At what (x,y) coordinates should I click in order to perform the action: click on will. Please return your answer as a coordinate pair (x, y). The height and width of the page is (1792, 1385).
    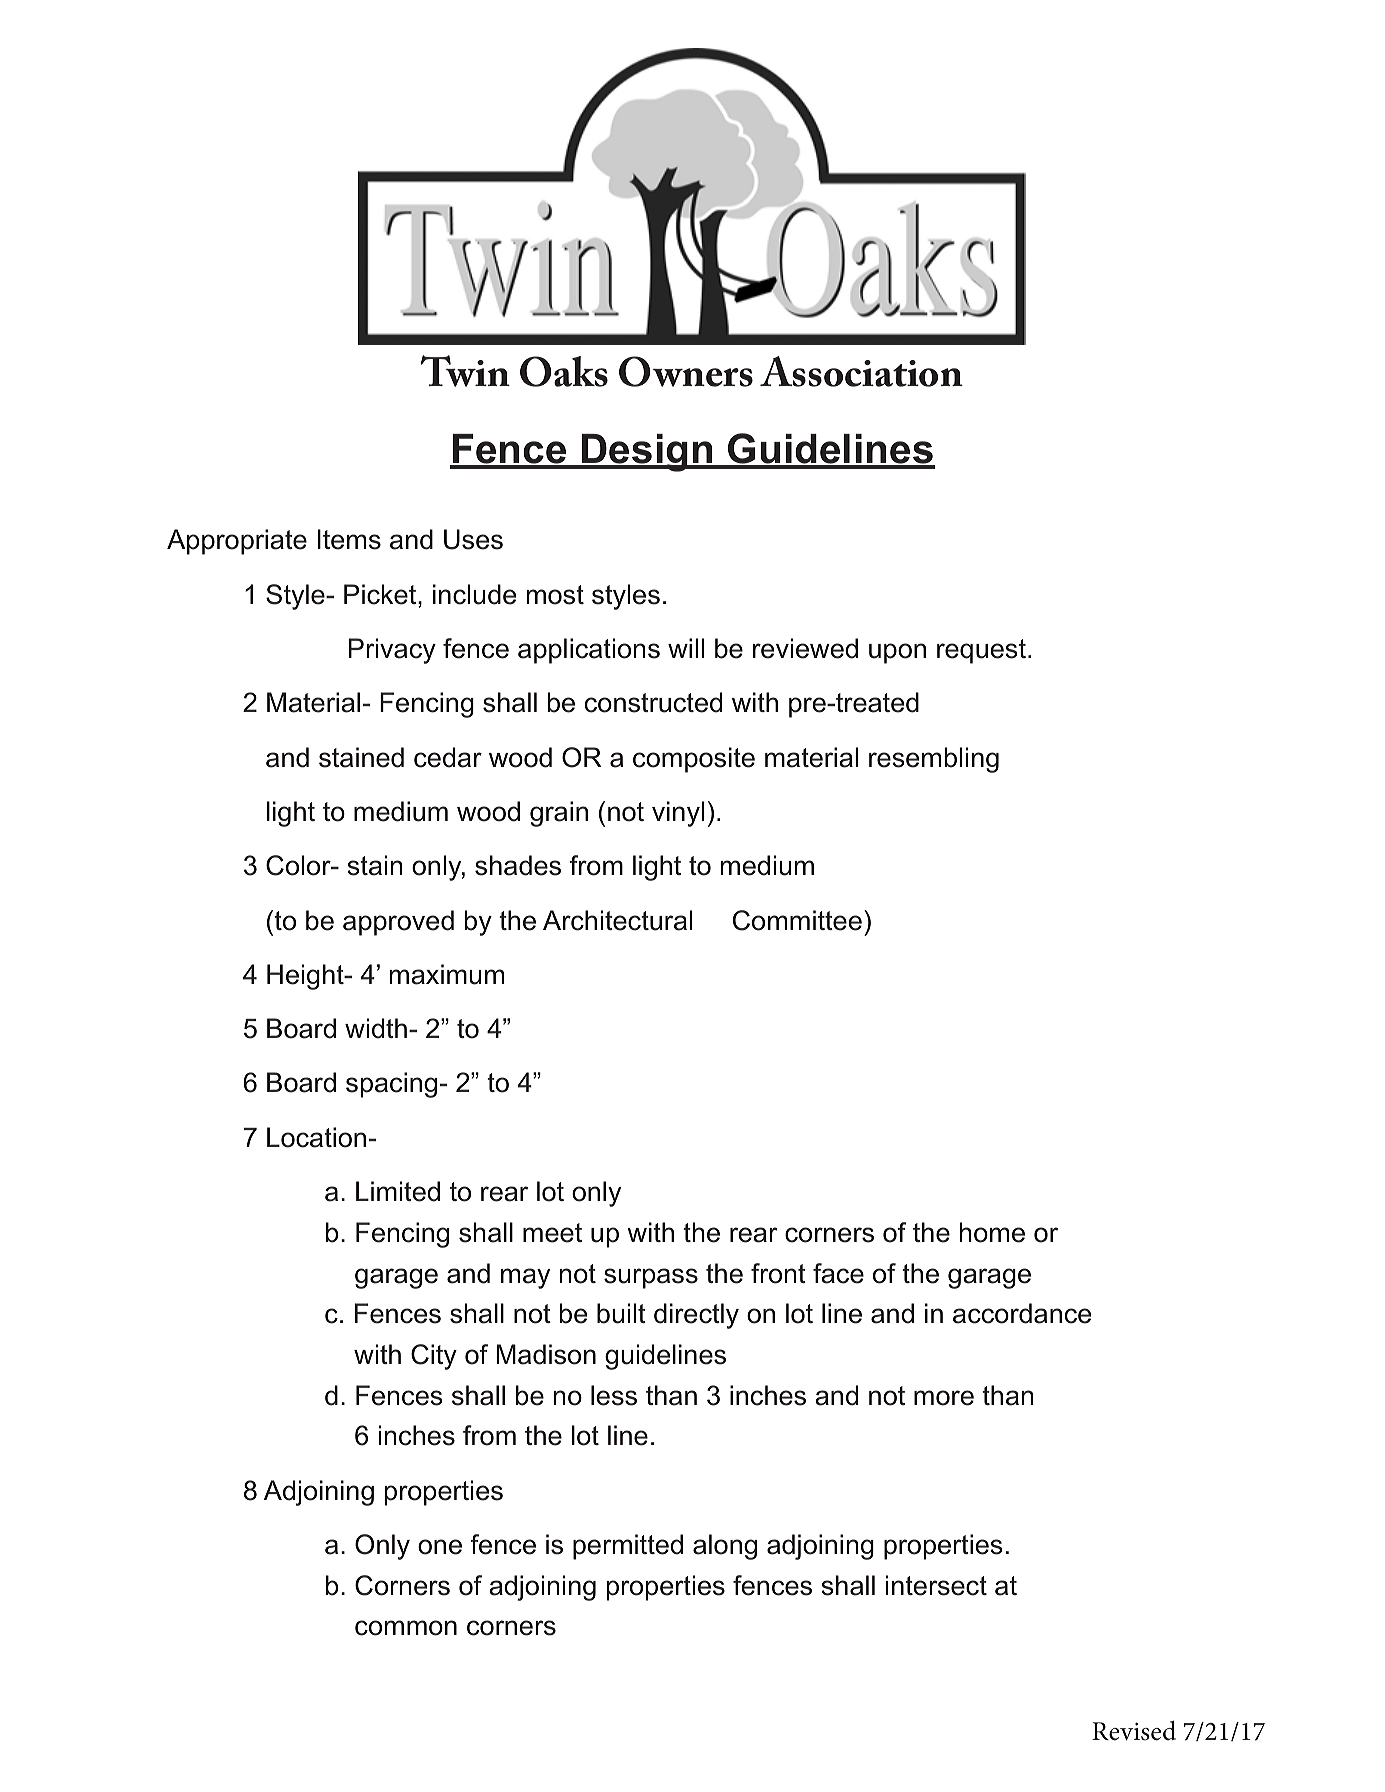
    Looking at the image, I should click on (686, 648).
